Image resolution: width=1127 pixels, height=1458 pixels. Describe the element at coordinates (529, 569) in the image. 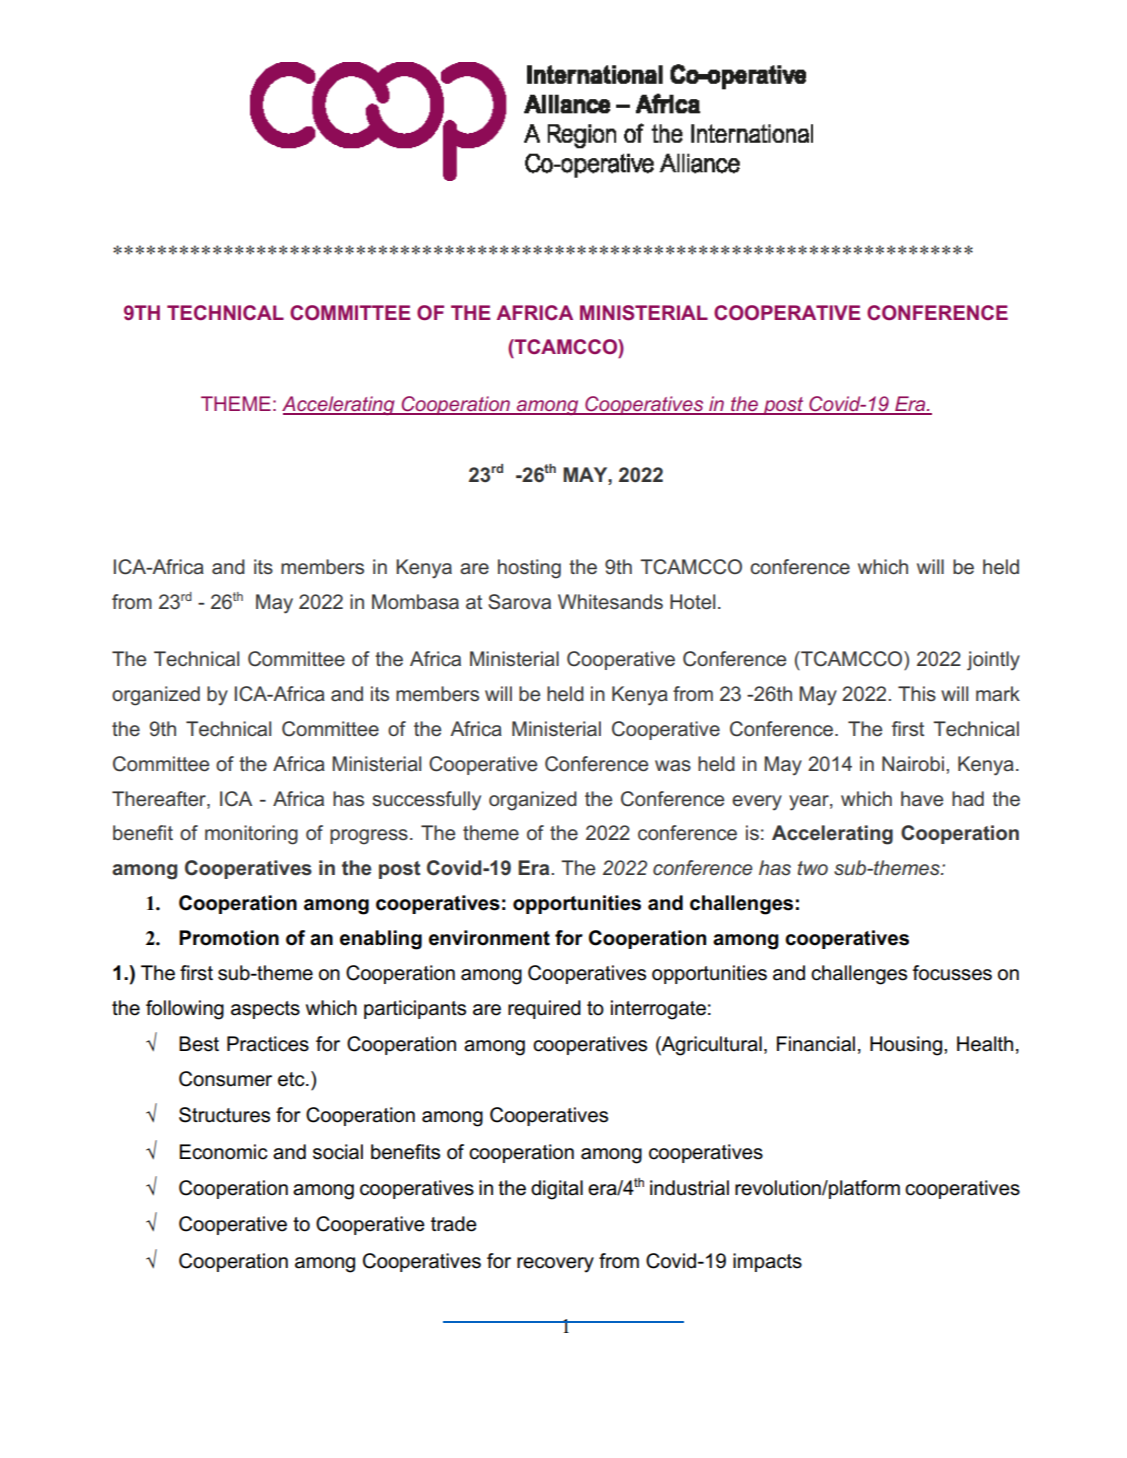

I see `hosting` at that location.
